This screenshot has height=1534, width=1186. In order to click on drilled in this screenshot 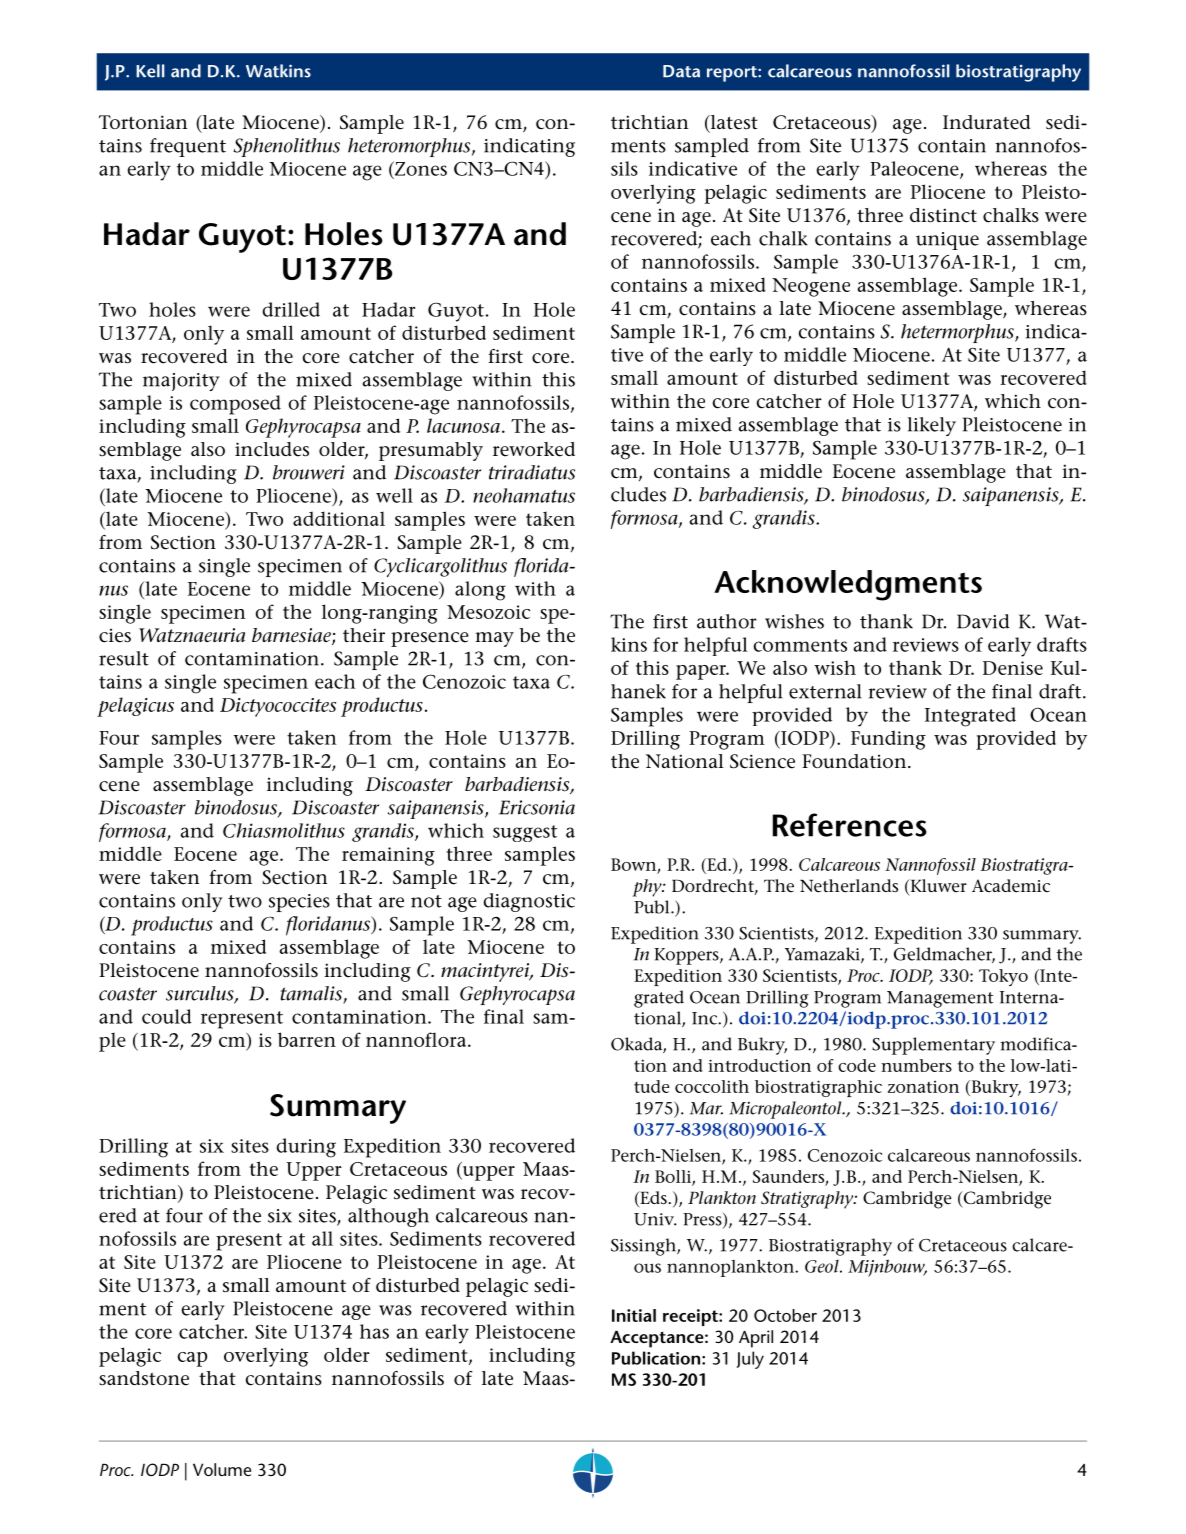, I will do `click(291, 309)`.
